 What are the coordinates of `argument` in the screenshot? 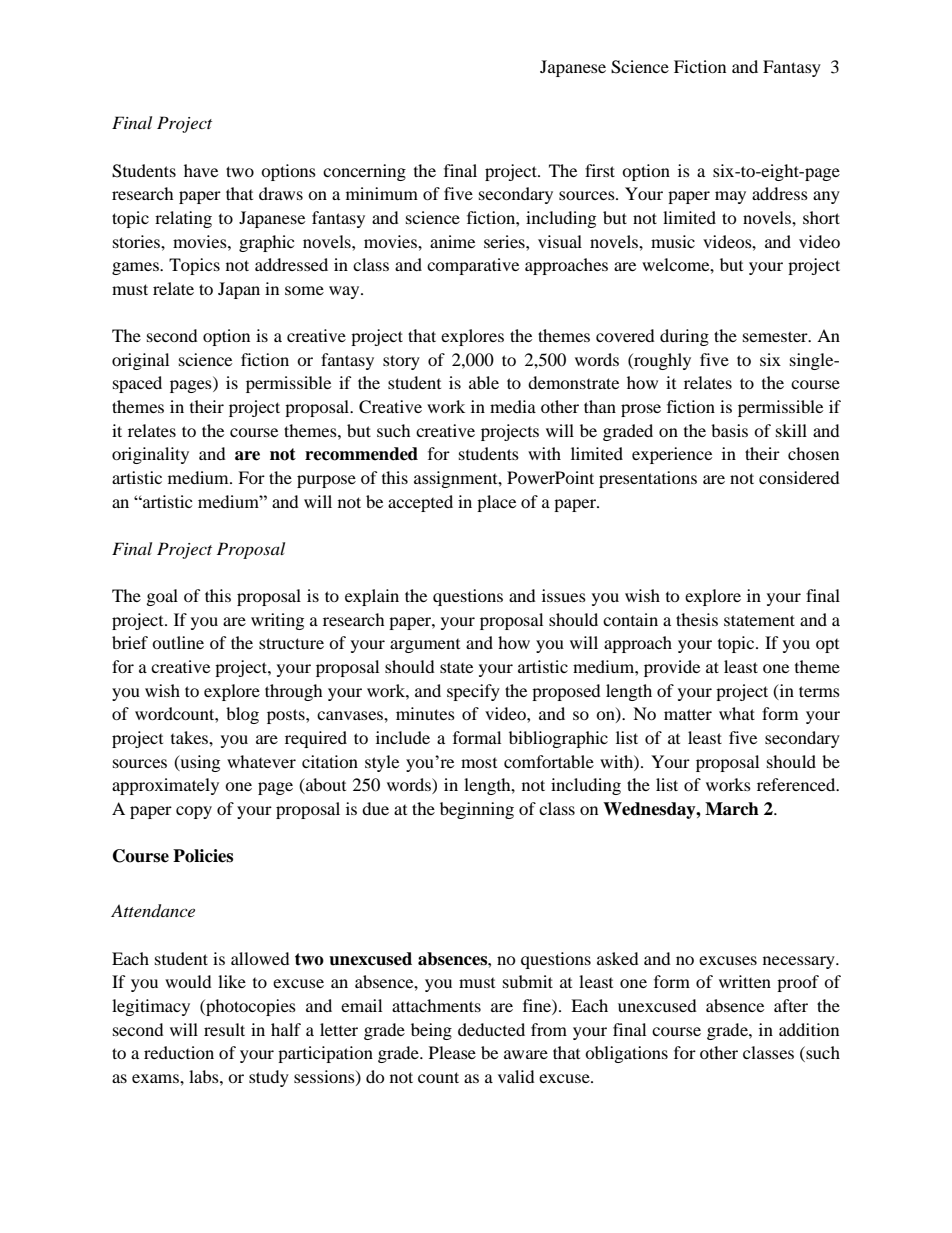 It's located at (425, 646).
